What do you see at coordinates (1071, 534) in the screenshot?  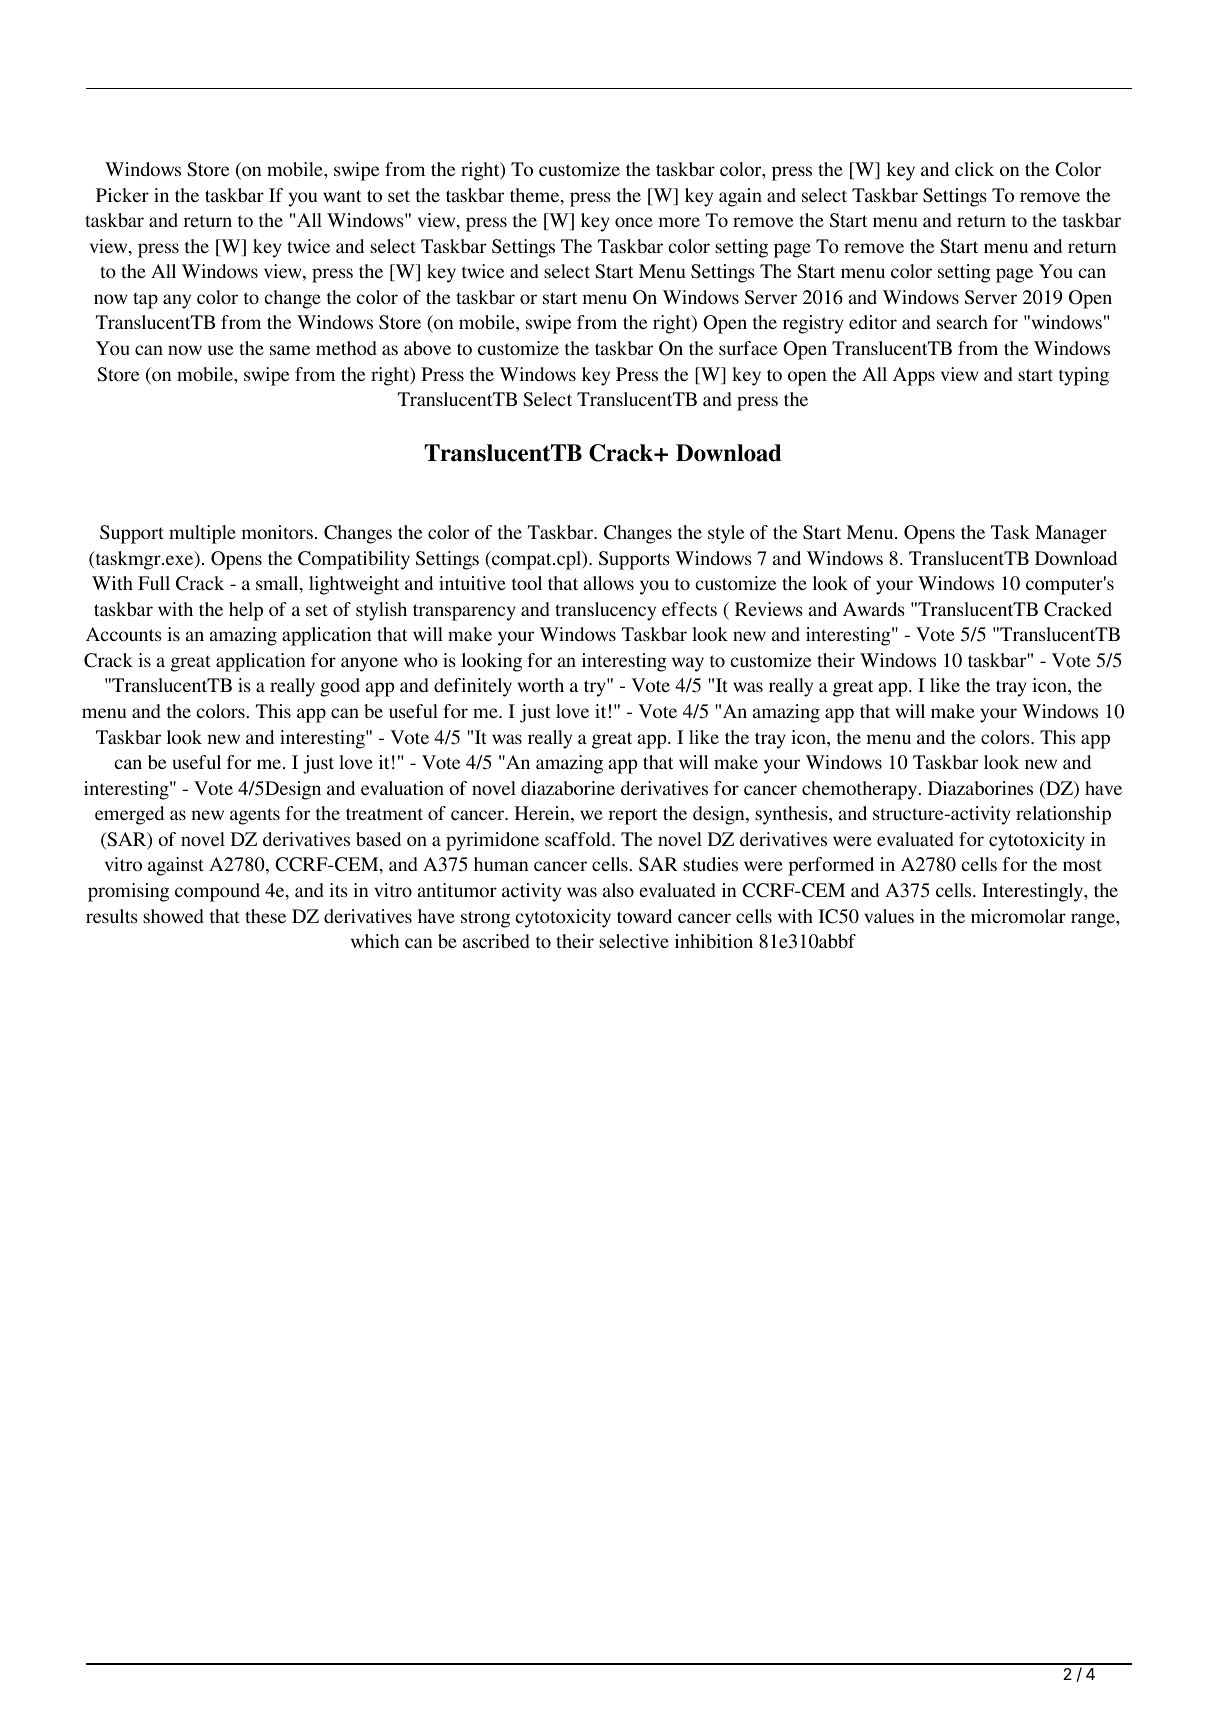 I see `Manager` at bounding box center [1071, 534].
